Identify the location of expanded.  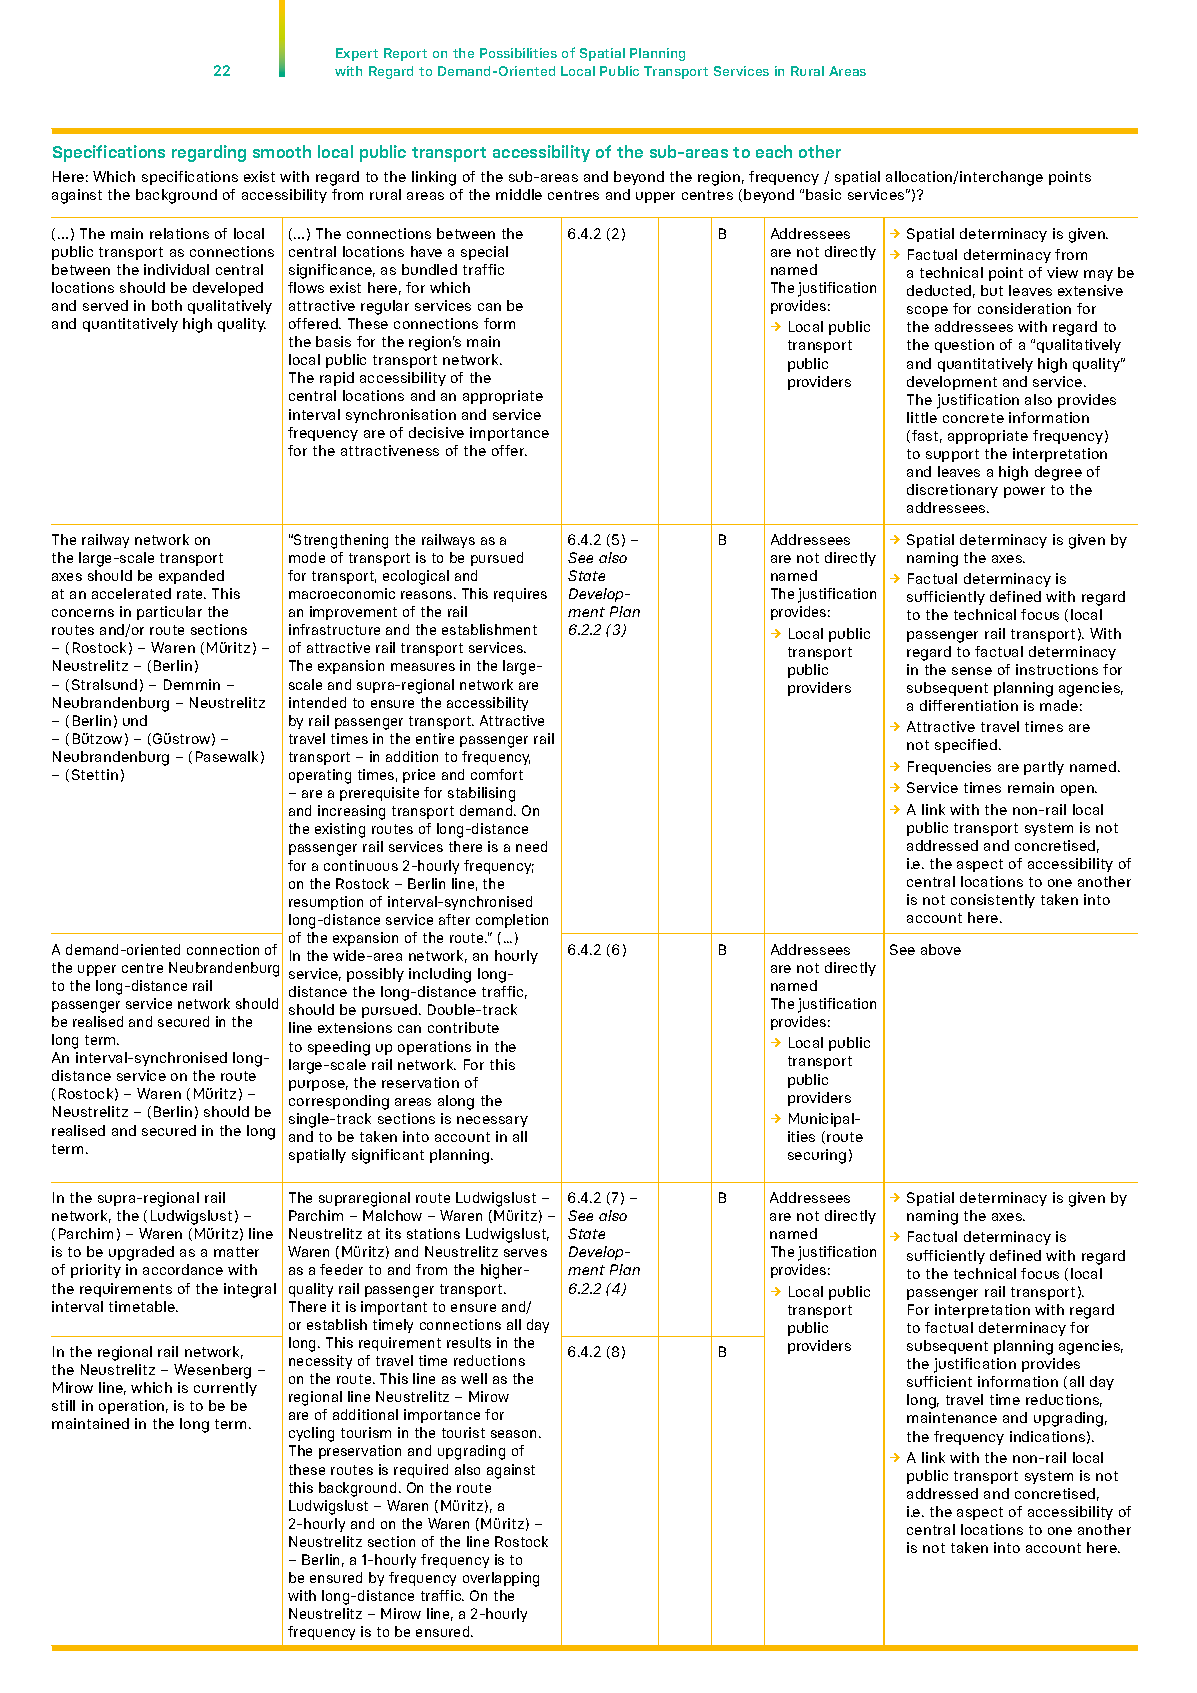
(191, 577).
